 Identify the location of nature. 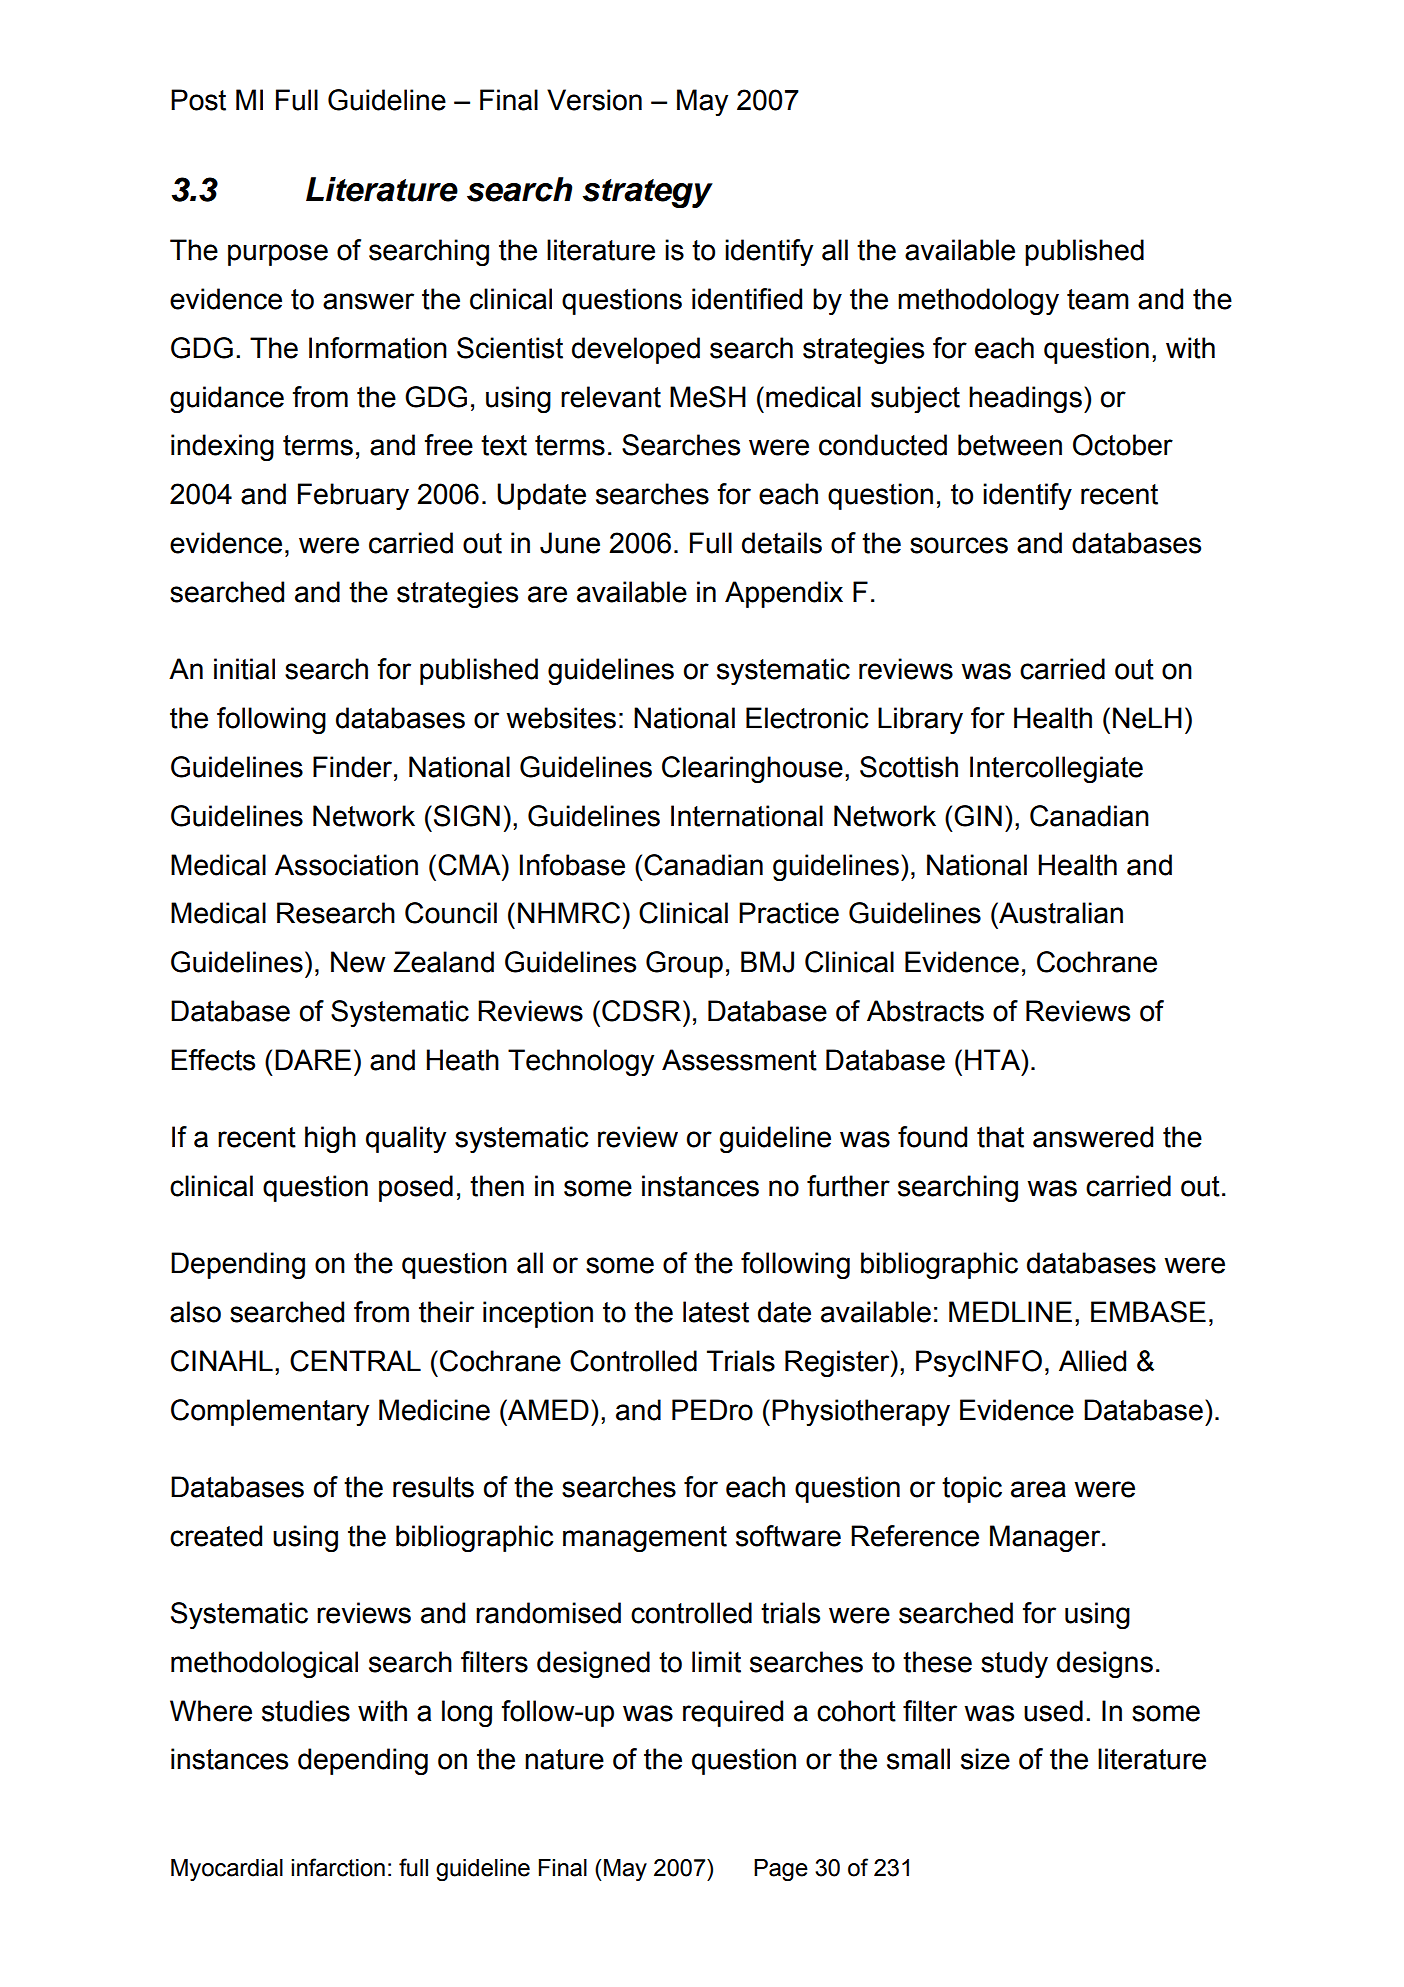
(564, 1759).
